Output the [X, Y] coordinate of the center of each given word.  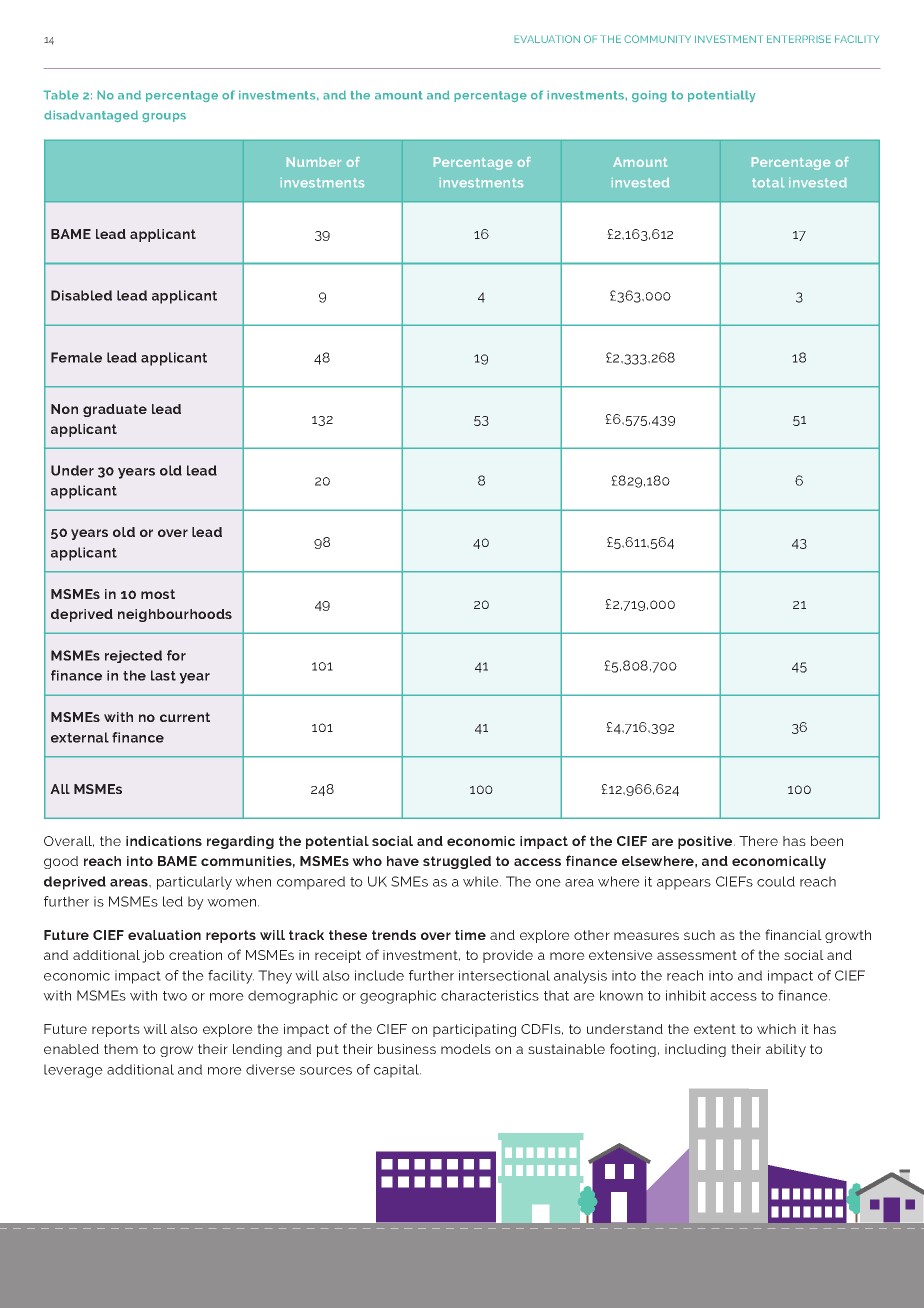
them [121, 1049]
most [158, 594]
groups [164, 118]
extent [715, 1029]
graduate [115, 410]
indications [164, 841]
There [758, 841]
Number [314, 162]
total [768, 182]
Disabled [81, 295]
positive [706, 842]
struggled [457, 862]
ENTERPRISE [799, 39]
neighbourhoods [175, 615]
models [466, 1049]
